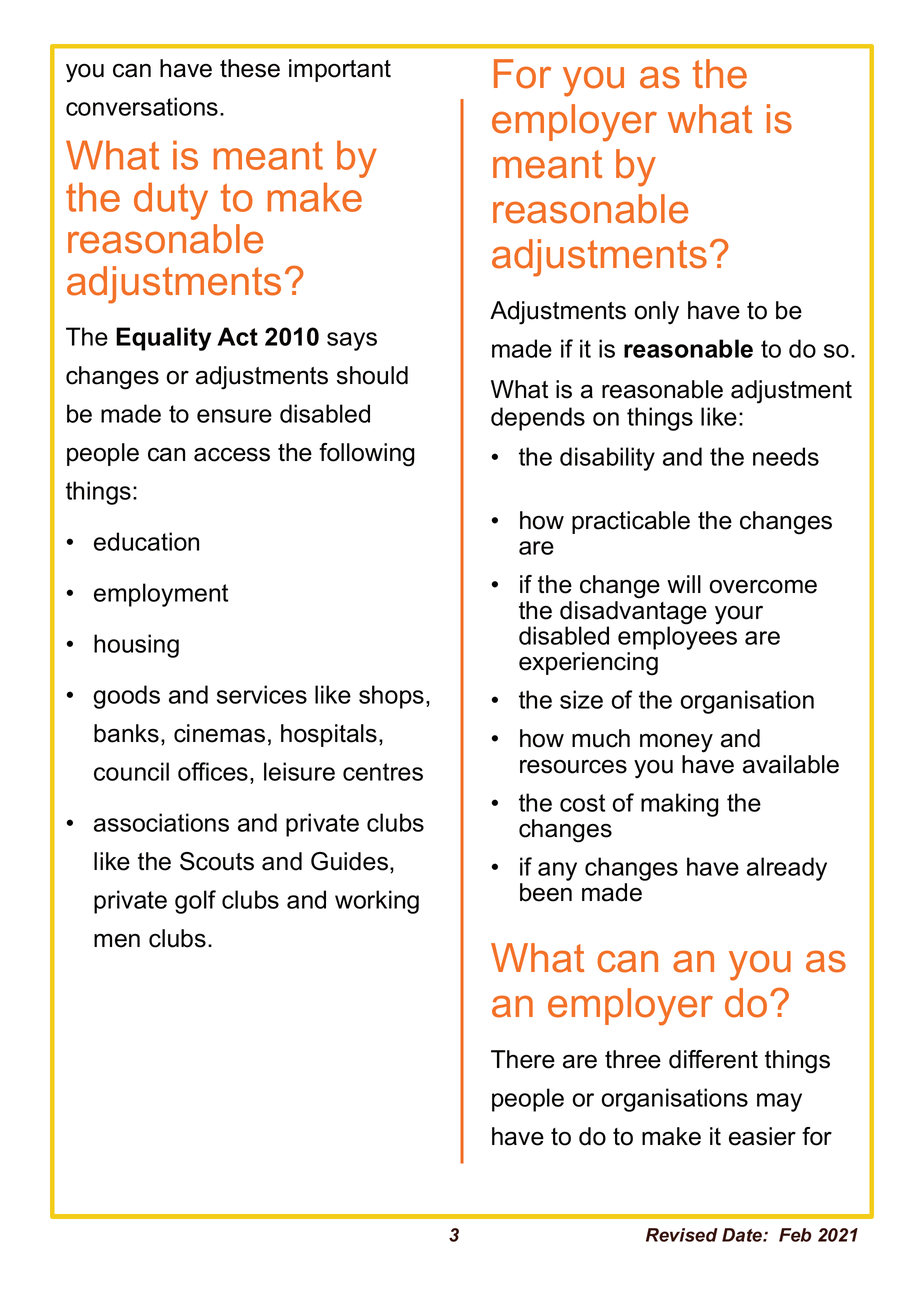 This screenshot has height=1308, width=924. What do you see at coordinates (340, 70) in the screenshot?
I see `important` at bounding box center [340, 70].
